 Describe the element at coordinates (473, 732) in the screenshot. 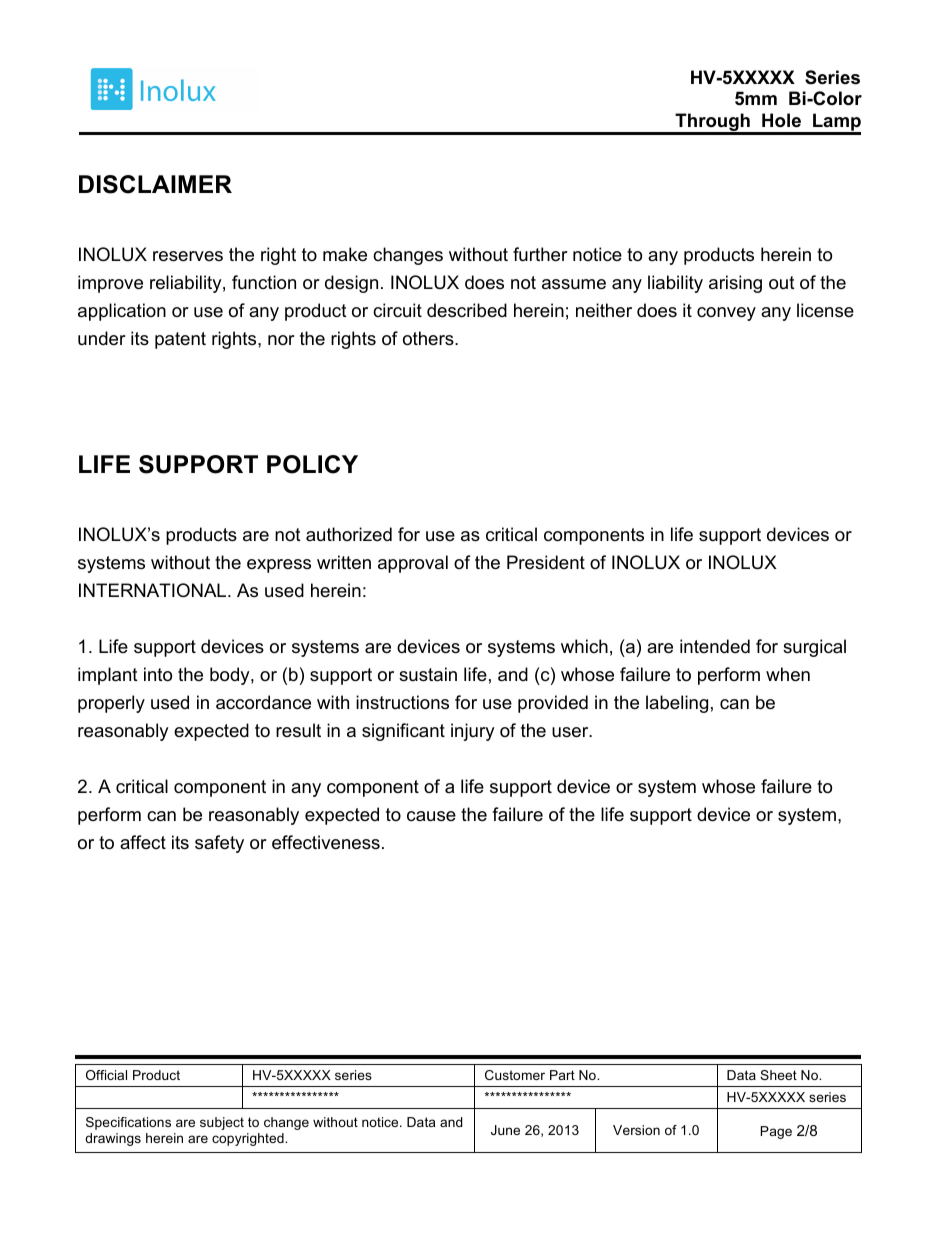

I see `injury` at that location.
